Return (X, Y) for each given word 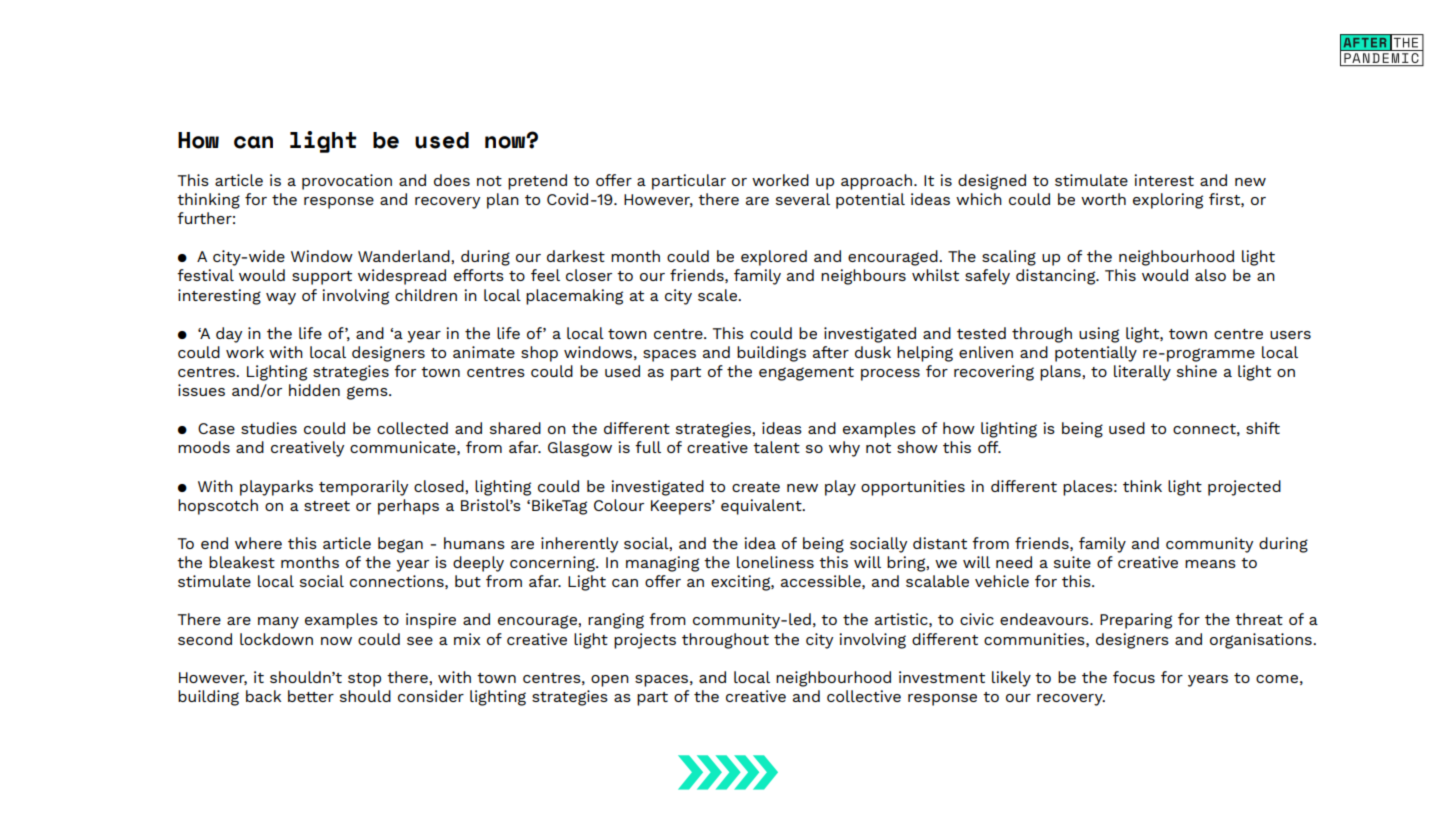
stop (364, 680)
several (803, 199)
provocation (347, 182)
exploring (1168, 201)
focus (1134, 677)
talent (776, 447)
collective (864, 696)
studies (269, 428)
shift (1263, 428)
